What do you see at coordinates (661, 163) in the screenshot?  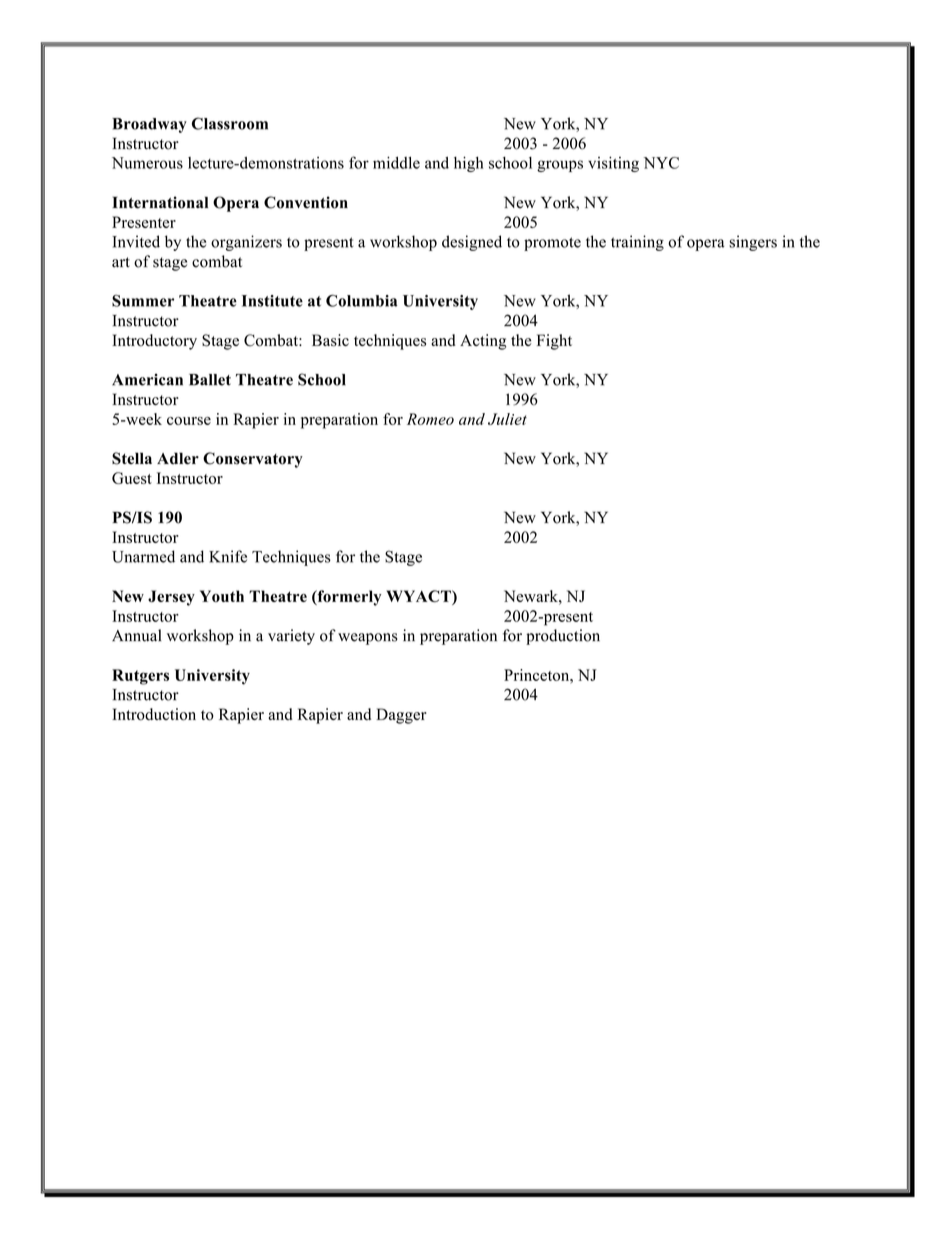 I see `NYC` at bounding box center [661, 163].
